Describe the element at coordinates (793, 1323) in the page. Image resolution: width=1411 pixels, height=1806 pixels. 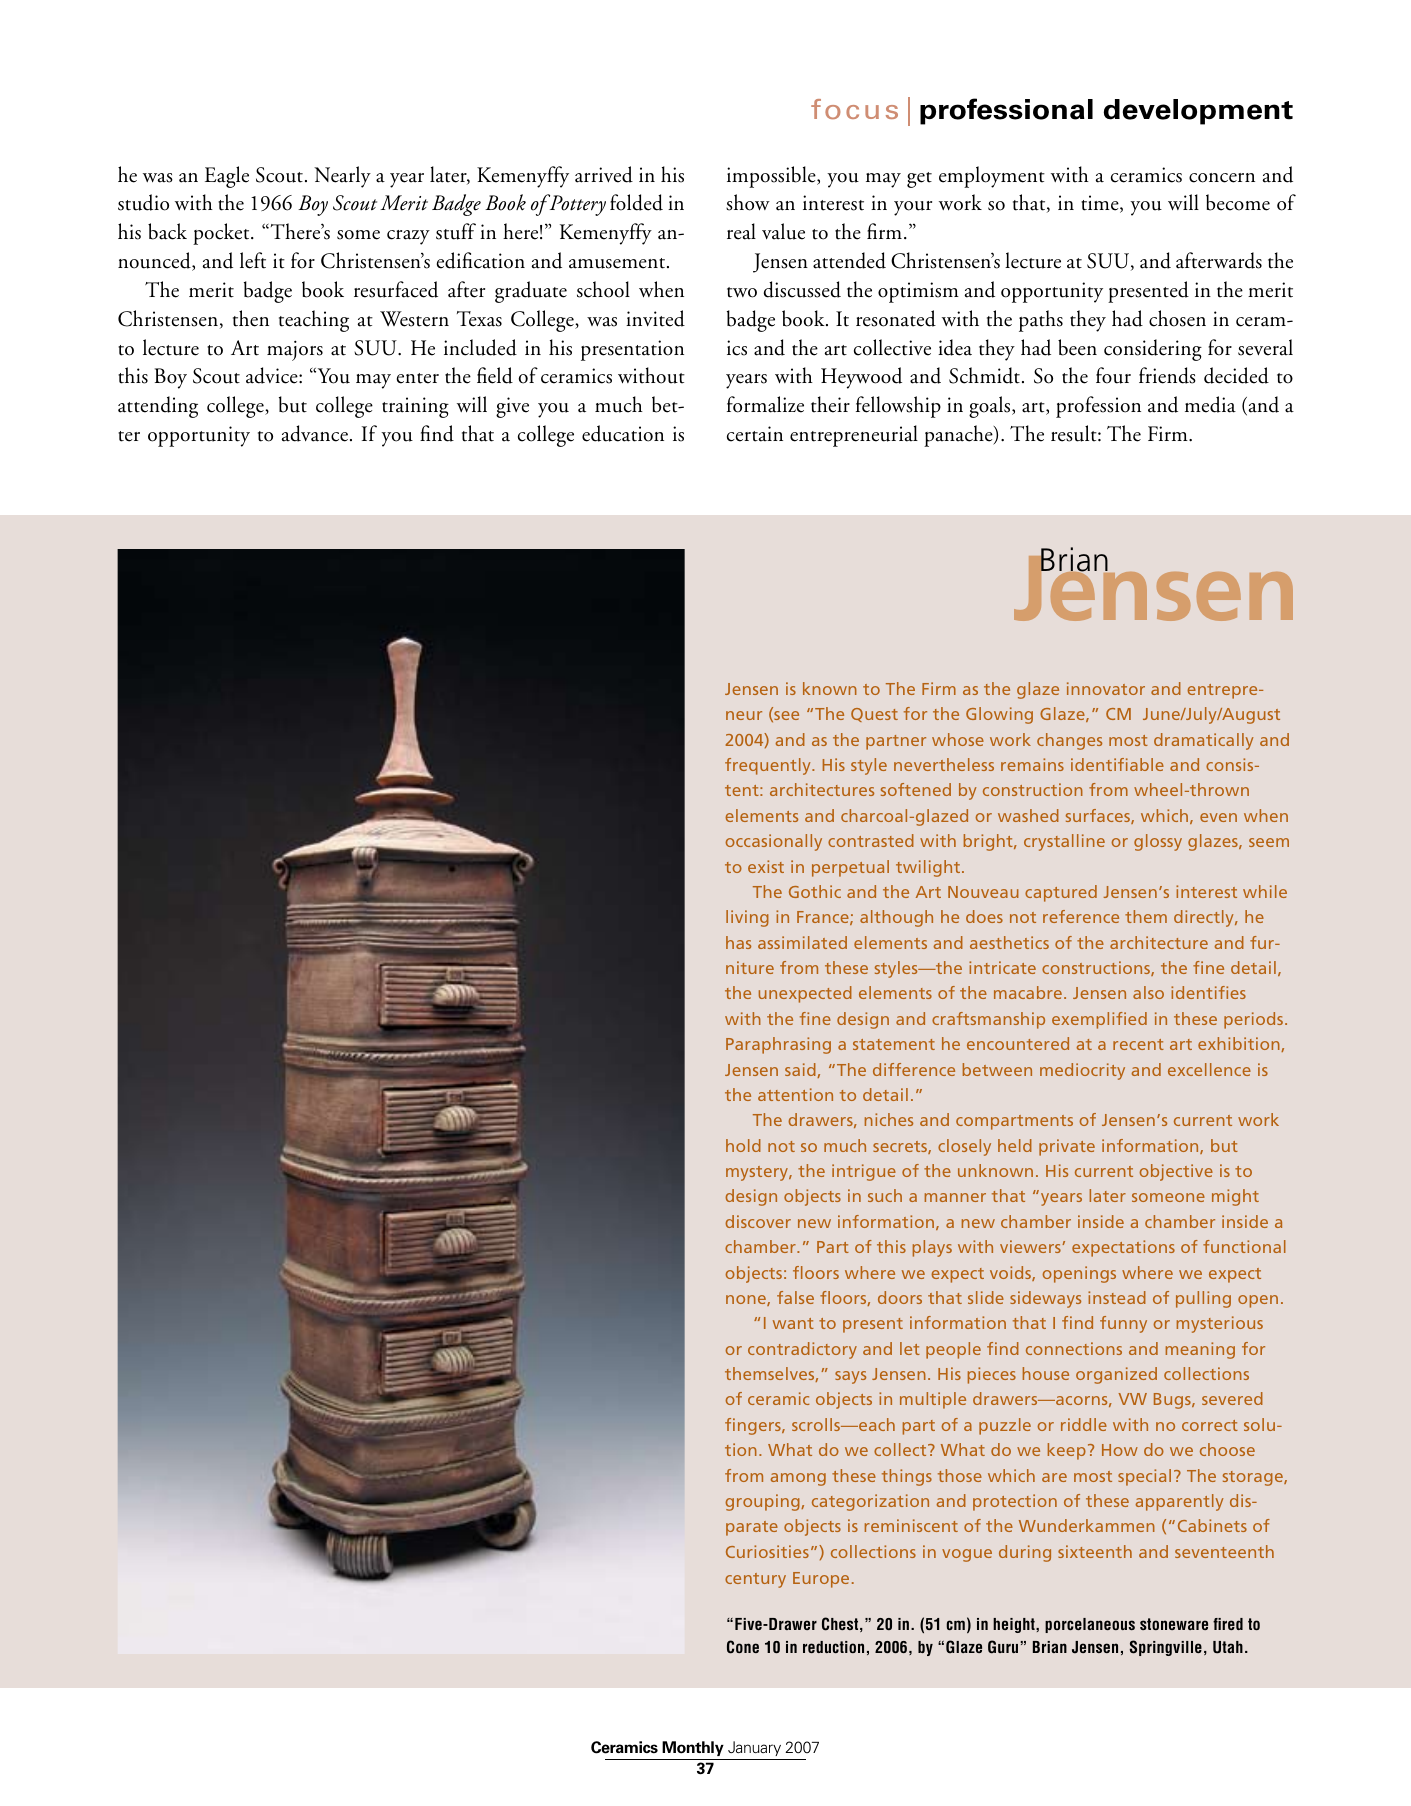
I see `want` at that location.
